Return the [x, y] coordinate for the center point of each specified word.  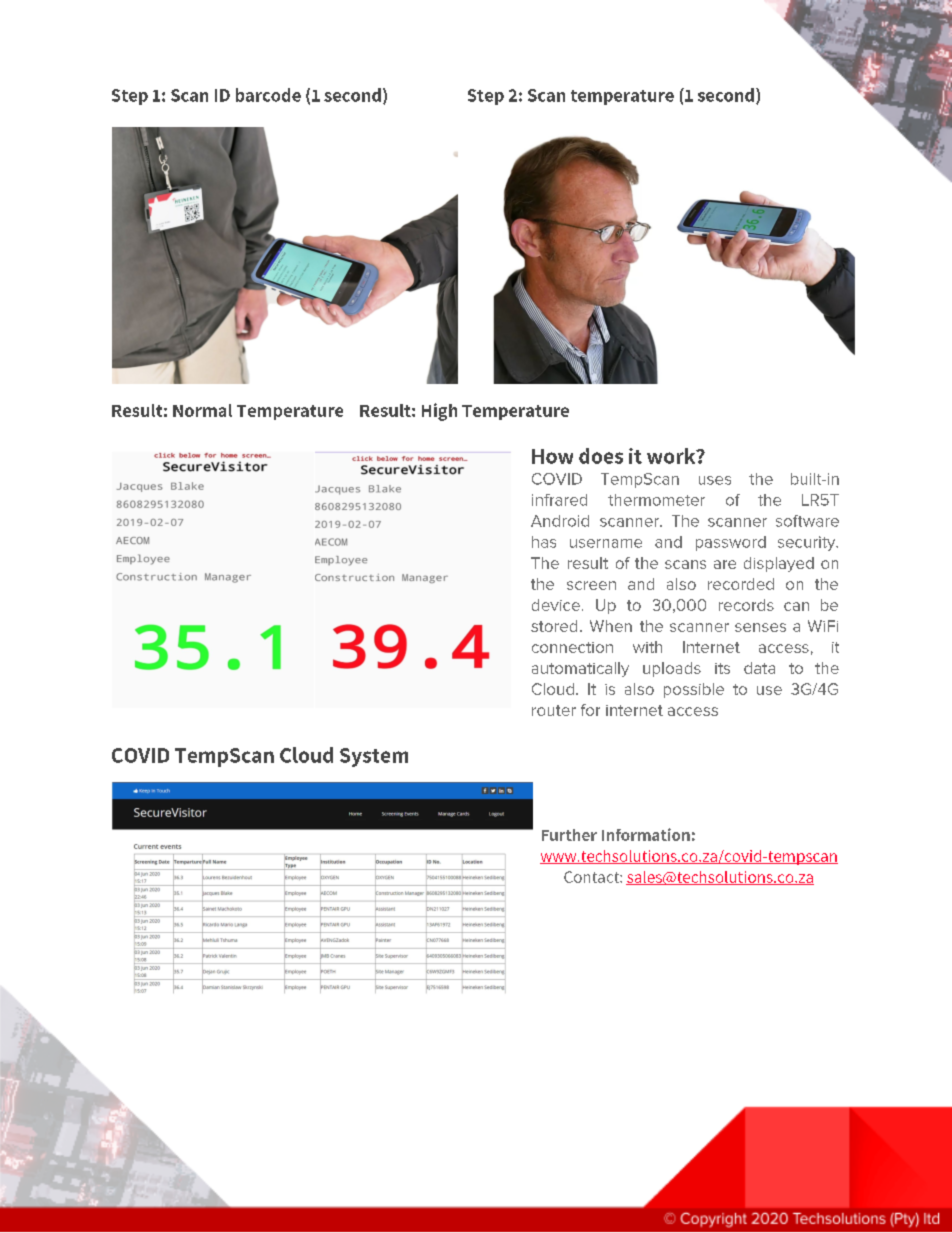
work [672, 456]
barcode [268, 95]
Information [646, 834]
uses [715, 480]
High [439, 412]
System [374, 757]
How [552, 456]
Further [569, 835]
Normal [202, 410]
